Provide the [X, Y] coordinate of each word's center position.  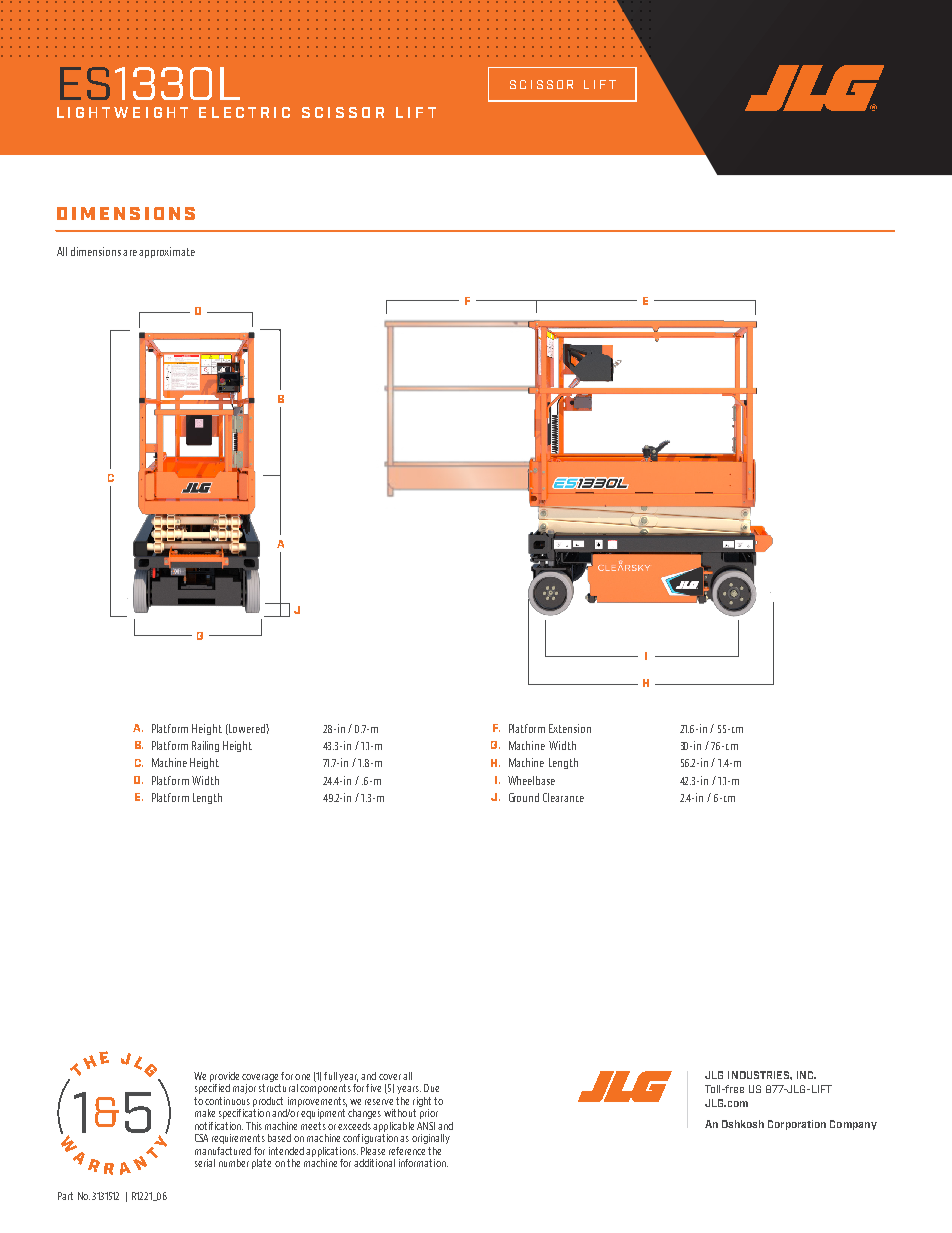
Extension [570, 728]
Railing [205, 746]
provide [224, 1077]
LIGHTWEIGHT [122, 112]
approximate [167, 252]
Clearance [563, 797]
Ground [524, 797]
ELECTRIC [244, 112]
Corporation [797, 1125]
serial [205, 1163]
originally [431, 1139]
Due [431, 1088]
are [130, 253]
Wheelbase [531, 780]
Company [853, 1125]
